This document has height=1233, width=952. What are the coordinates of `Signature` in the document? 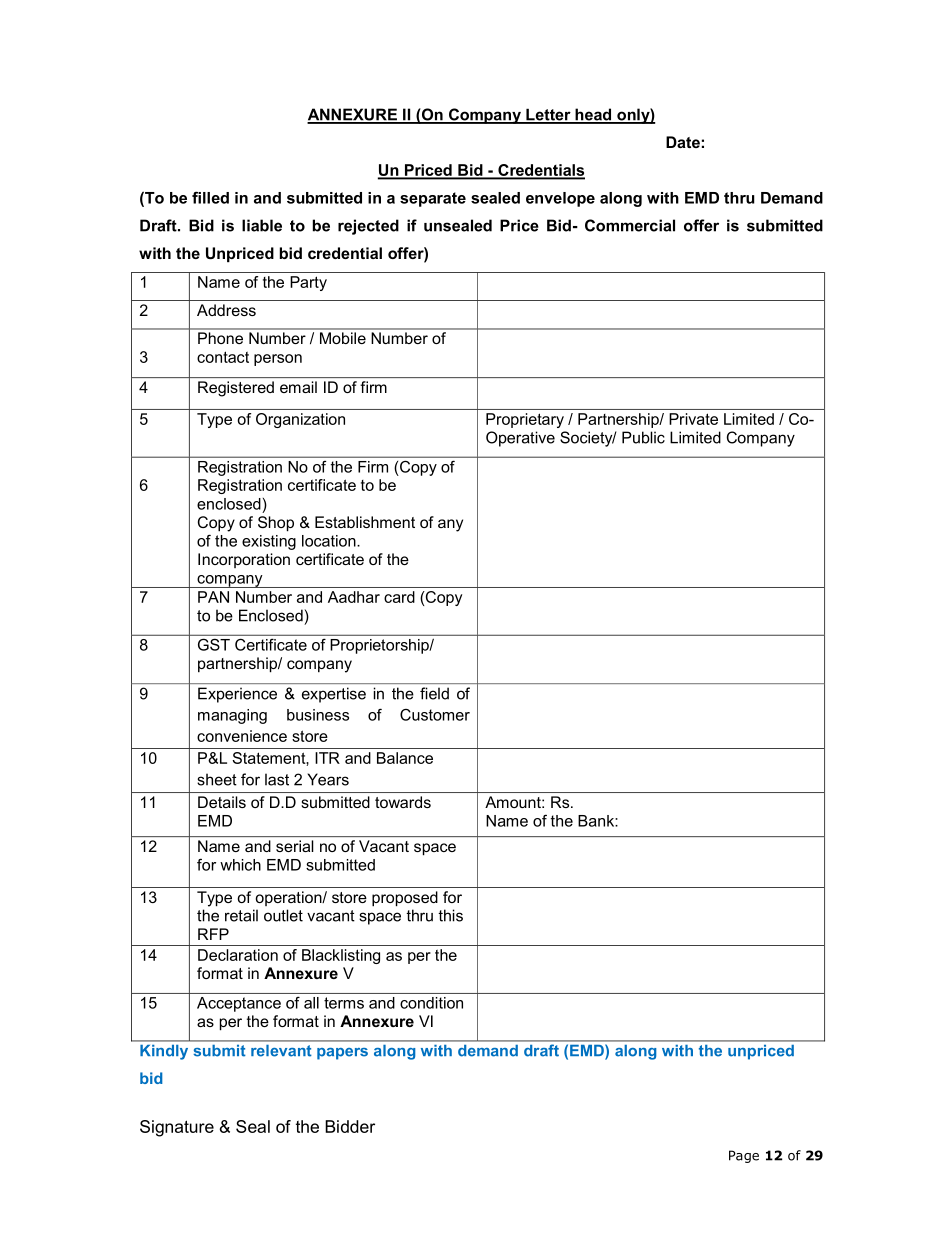 It's located at (177, 1128).
